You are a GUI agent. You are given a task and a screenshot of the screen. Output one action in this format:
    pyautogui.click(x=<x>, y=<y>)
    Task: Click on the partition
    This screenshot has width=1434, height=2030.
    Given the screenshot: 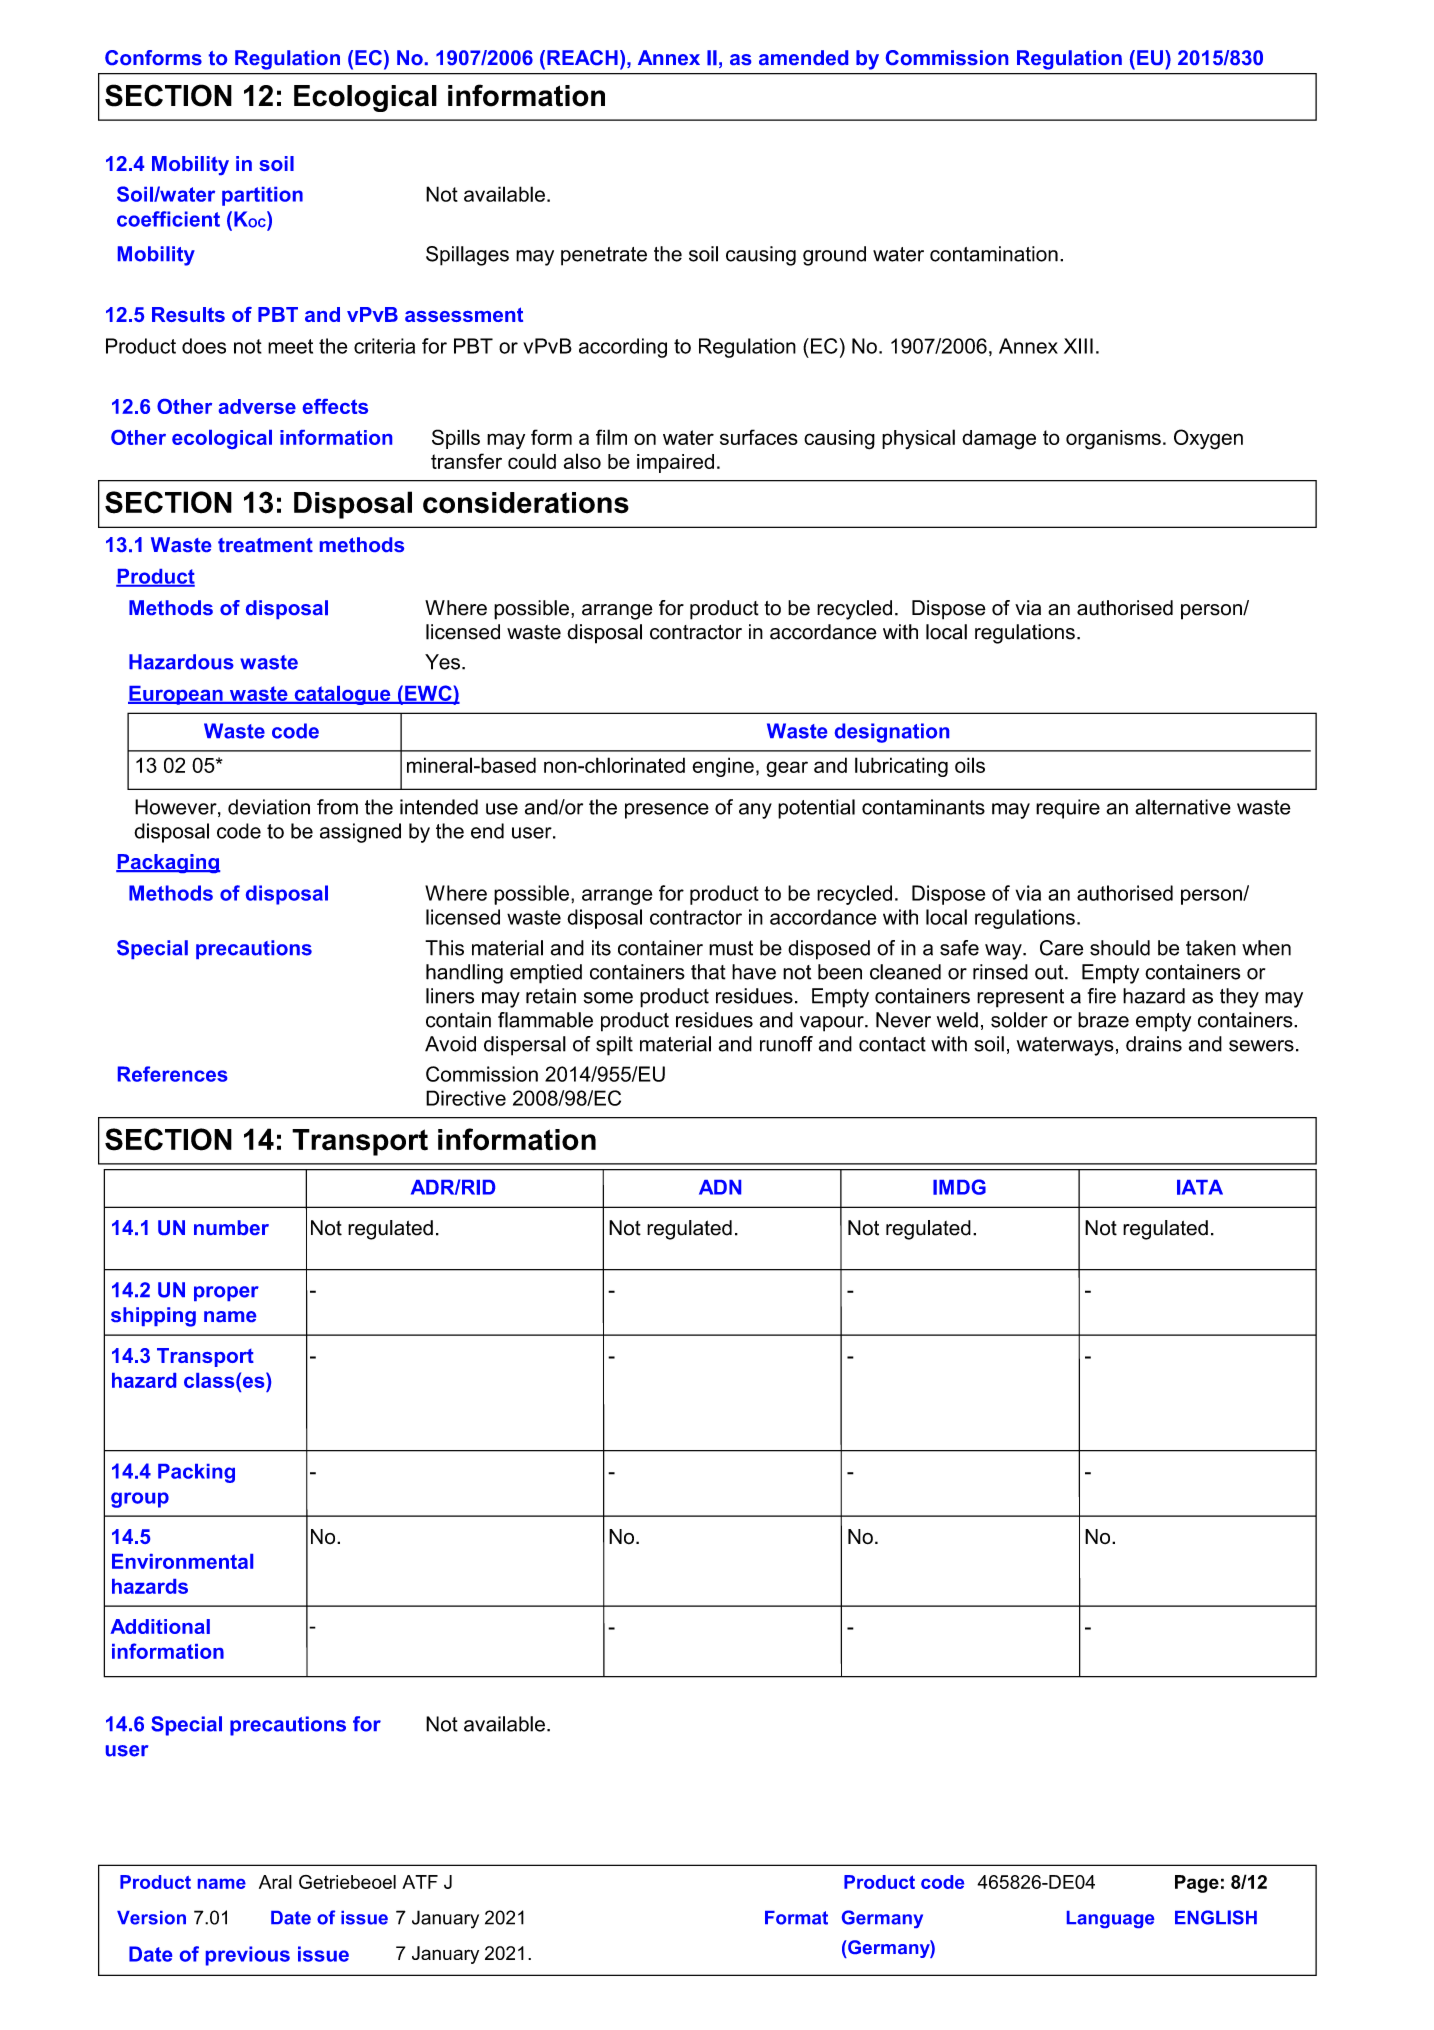 What is the action you would take?
    pyautogui.click(x=262, y=196)
